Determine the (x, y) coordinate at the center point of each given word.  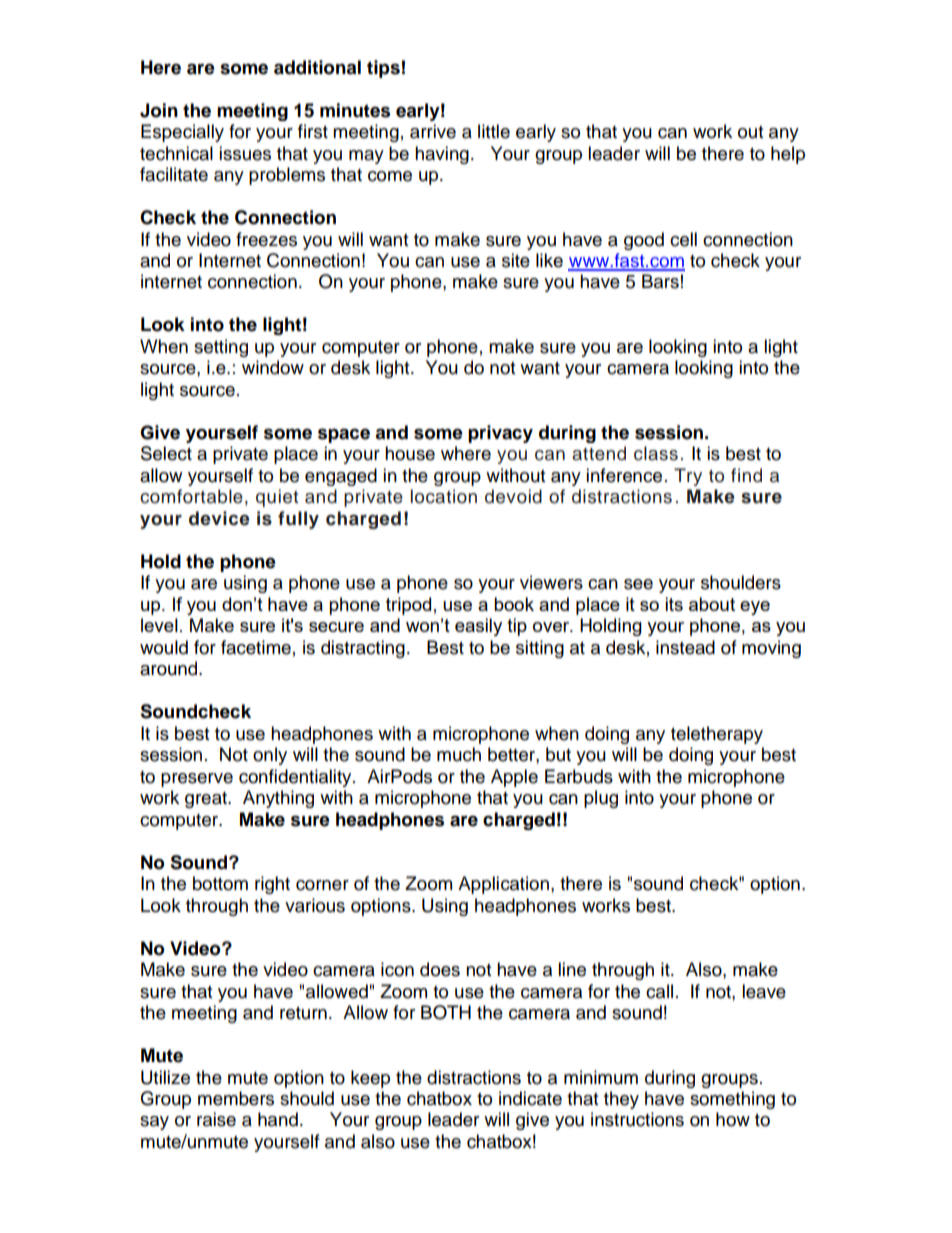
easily (478, 627)
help (788, 155)
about (712, 604)
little (494, 131)
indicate (530, 1098)
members (236, 1098)
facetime (256, 647)
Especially (182, 133)
